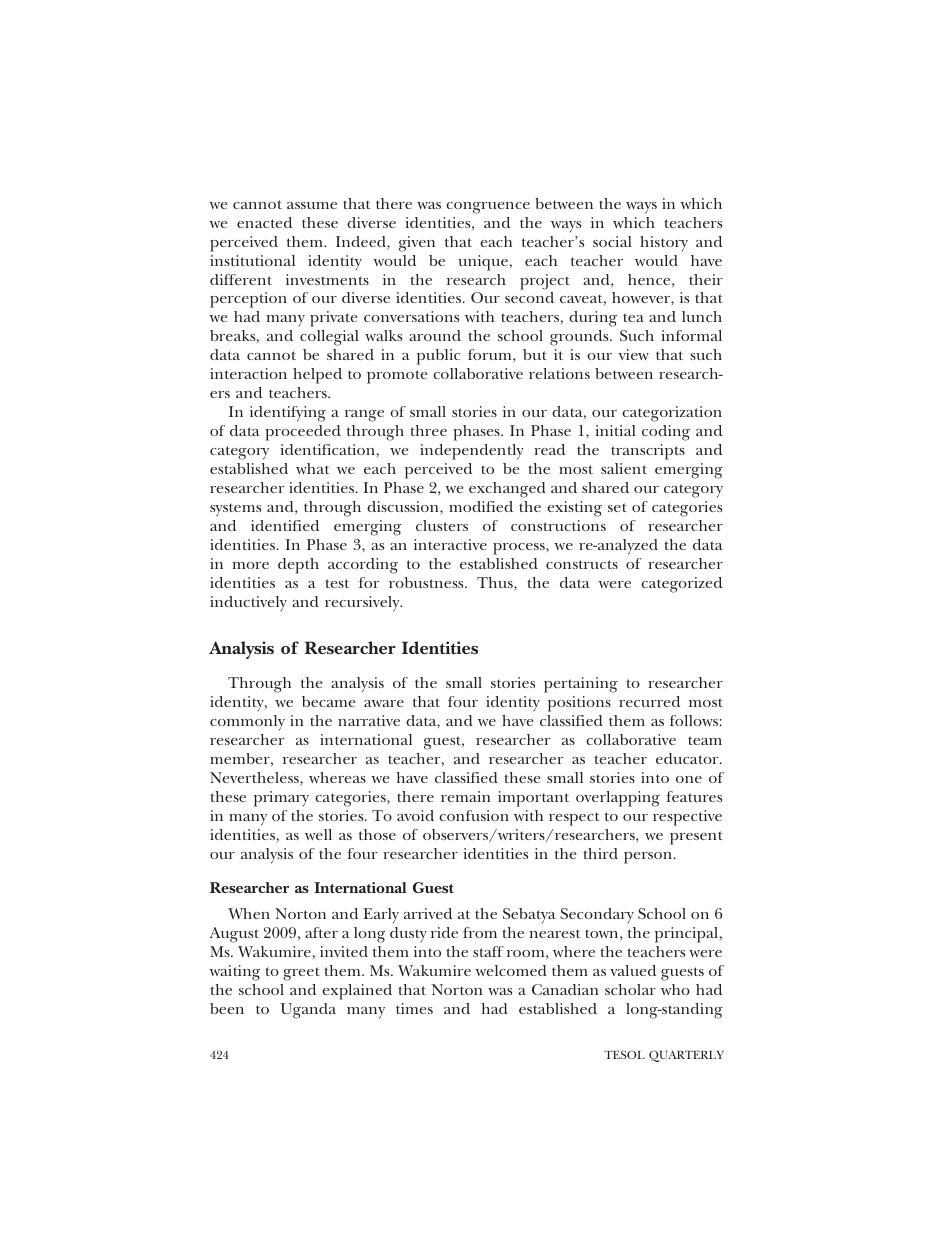 The image size is (952, 1233). What do you see at coordinates (617, 507) in the screenshot?
I see `set` at bounding box center [617, 507].
